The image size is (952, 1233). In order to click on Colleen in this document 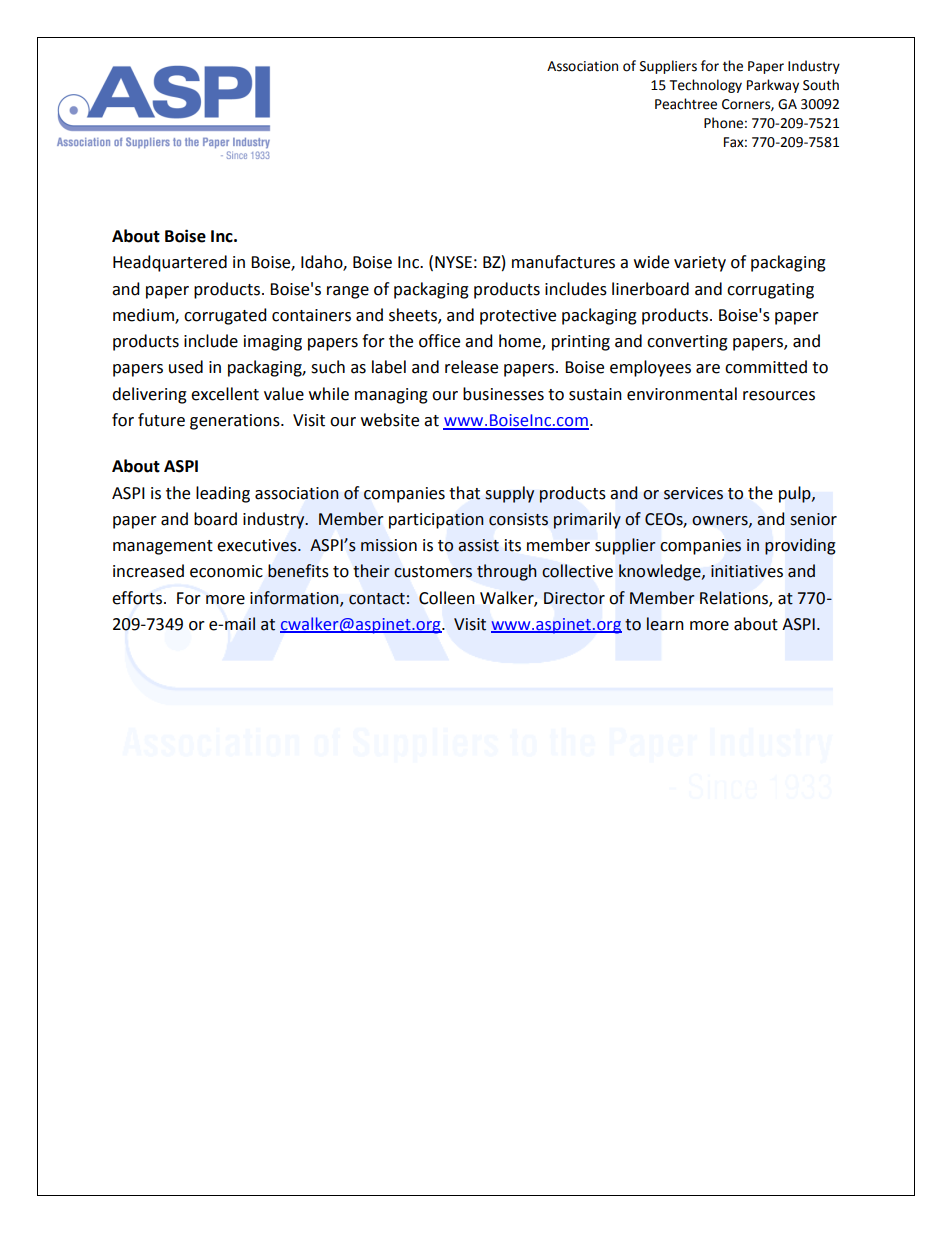, I will do `click(447, 598)`.
